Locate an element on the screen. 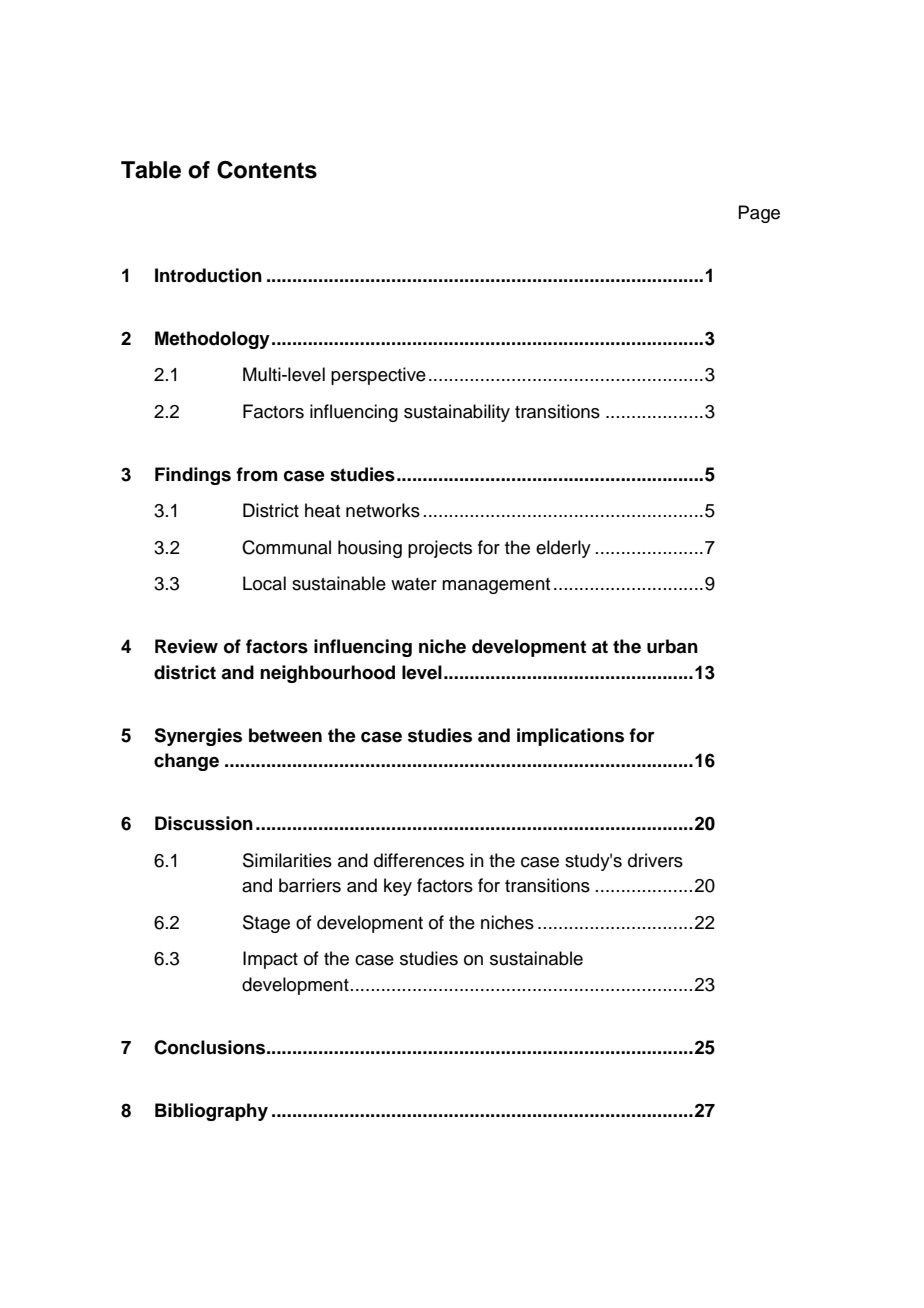 This screenshot has height=1308, width=924. Local is located at coordinates (264, 583).
